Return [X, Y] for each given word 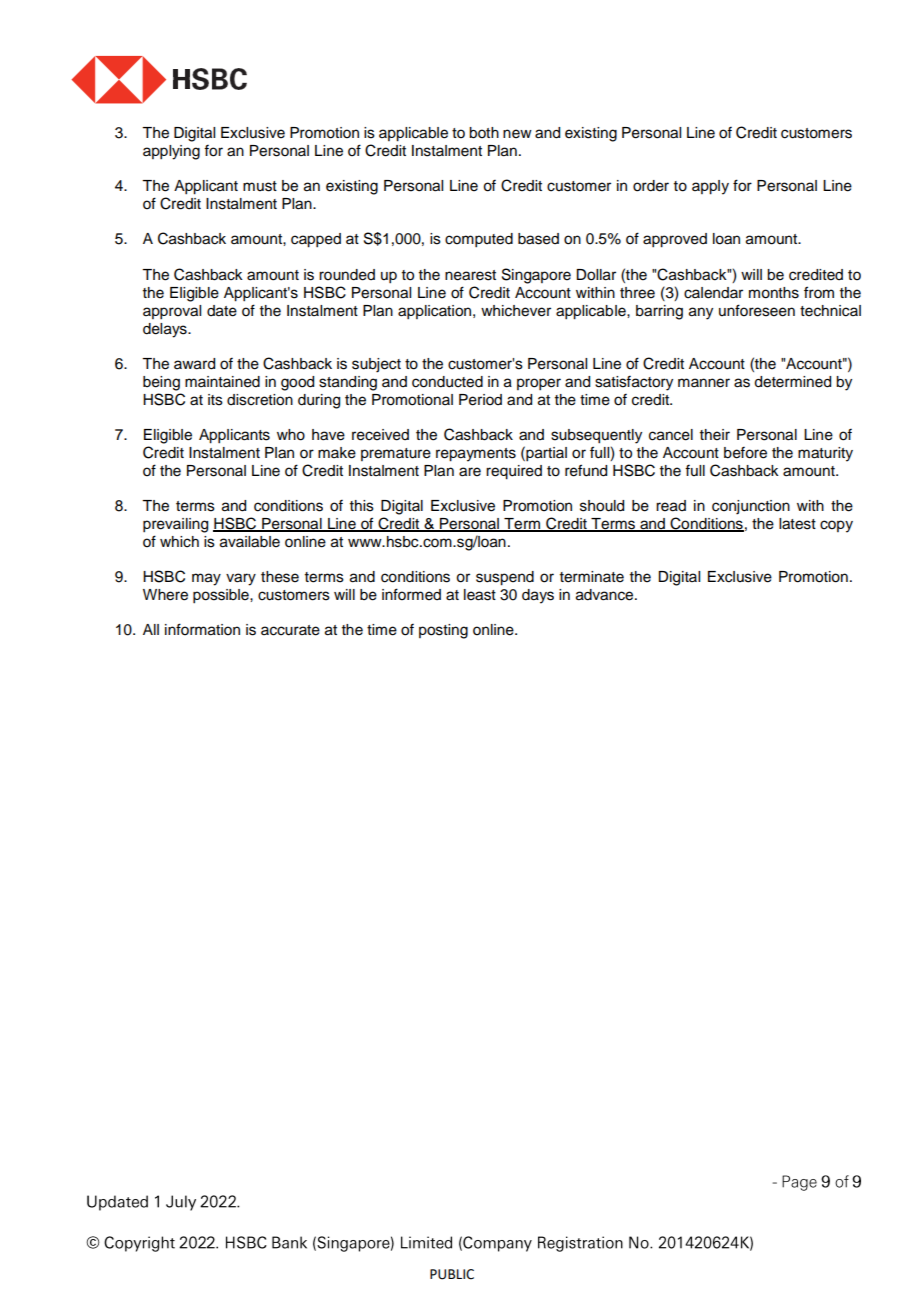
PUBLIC [452, 1274]
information [202, 629]
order [651, 186]
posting [443, 631]
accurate [290, 630]
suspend [505, 578]
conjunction [751, 507]
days [538, 596]
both [484, 133]
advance [606, 595]
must [260, 186]
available [250, 542]
